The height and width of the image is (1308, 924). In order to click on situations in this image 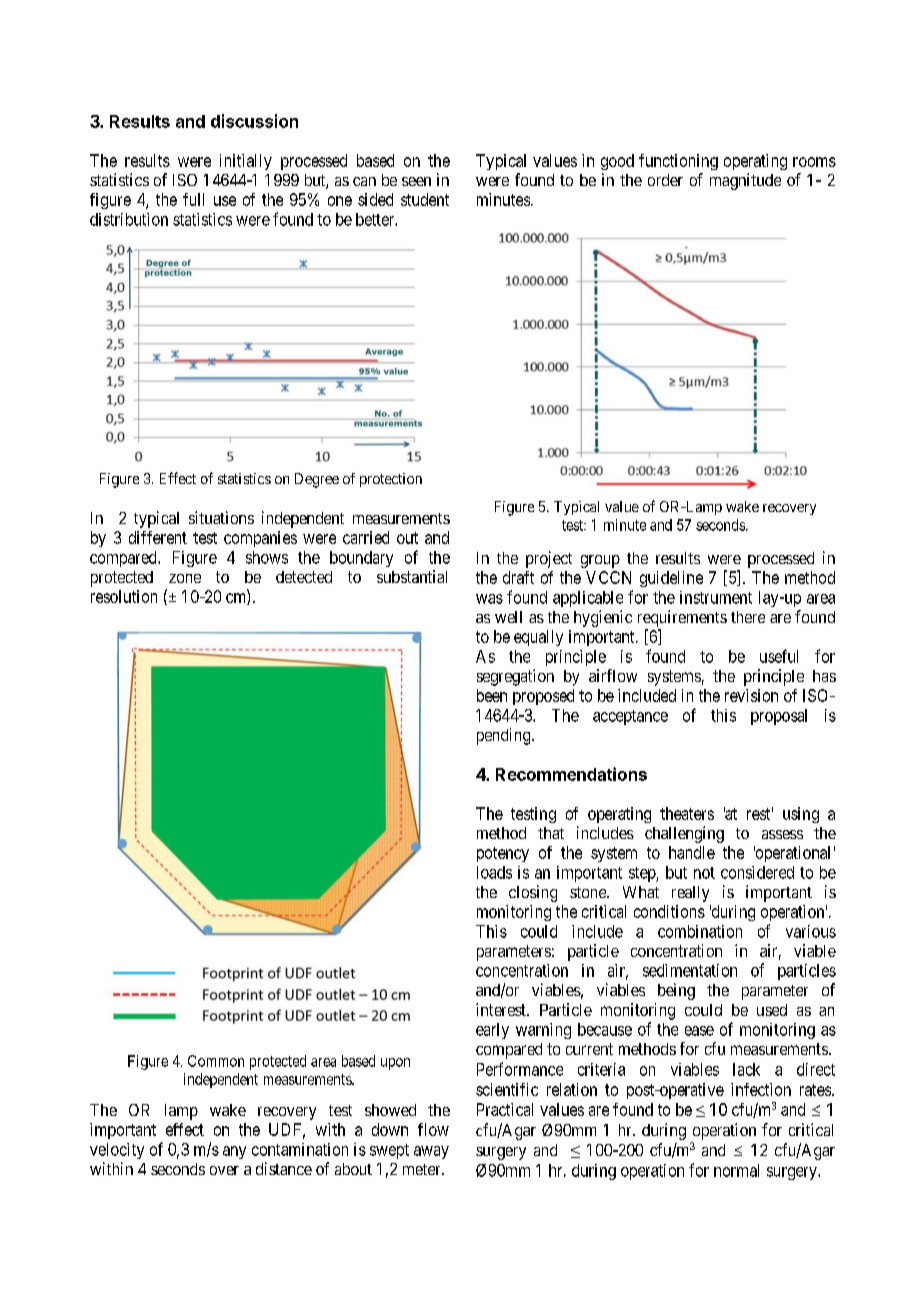, I will do `click(221, 517)`.
